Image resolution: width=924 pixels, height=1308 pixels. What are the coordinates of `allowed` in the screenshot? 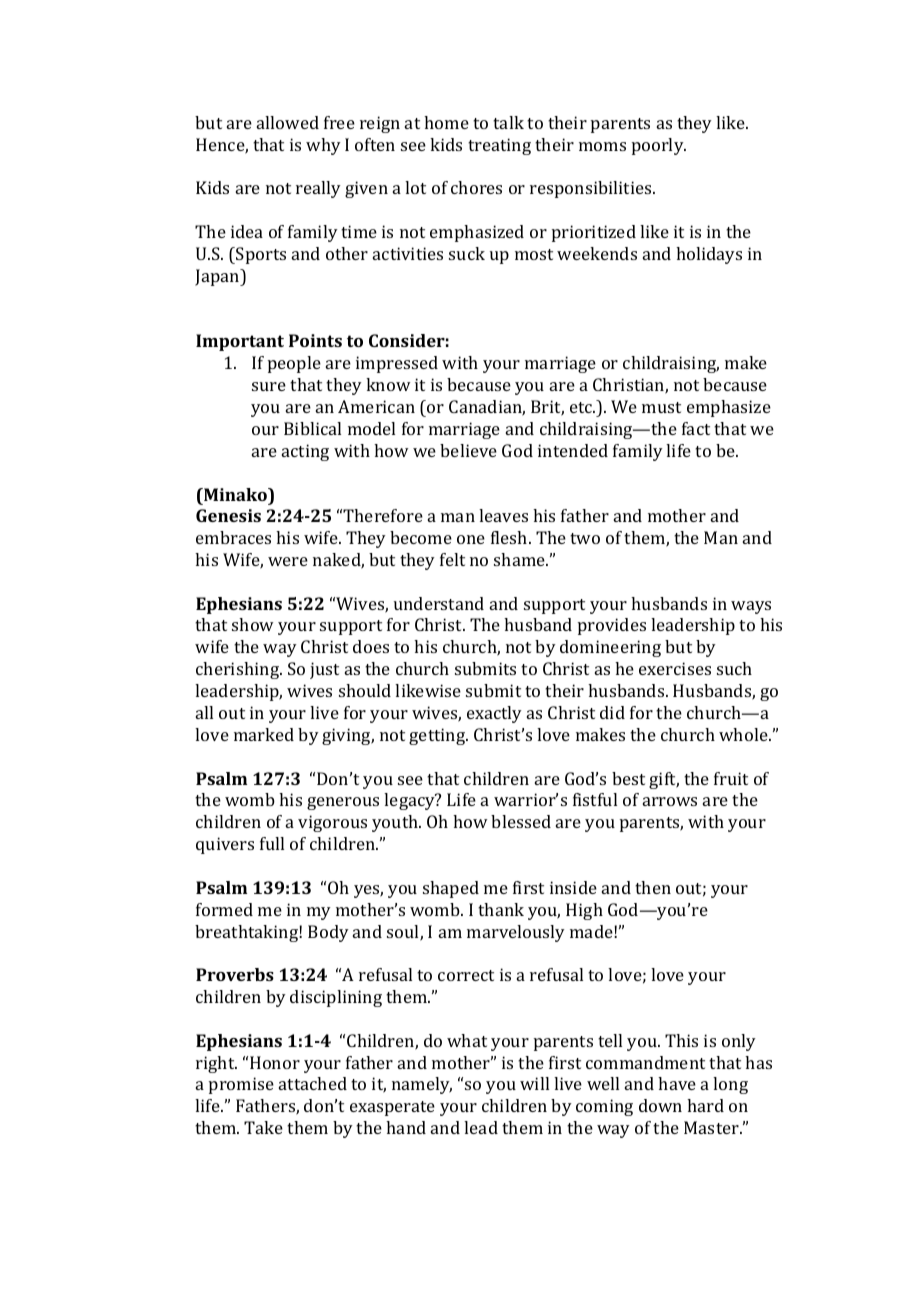 It's located at (288, 122).
